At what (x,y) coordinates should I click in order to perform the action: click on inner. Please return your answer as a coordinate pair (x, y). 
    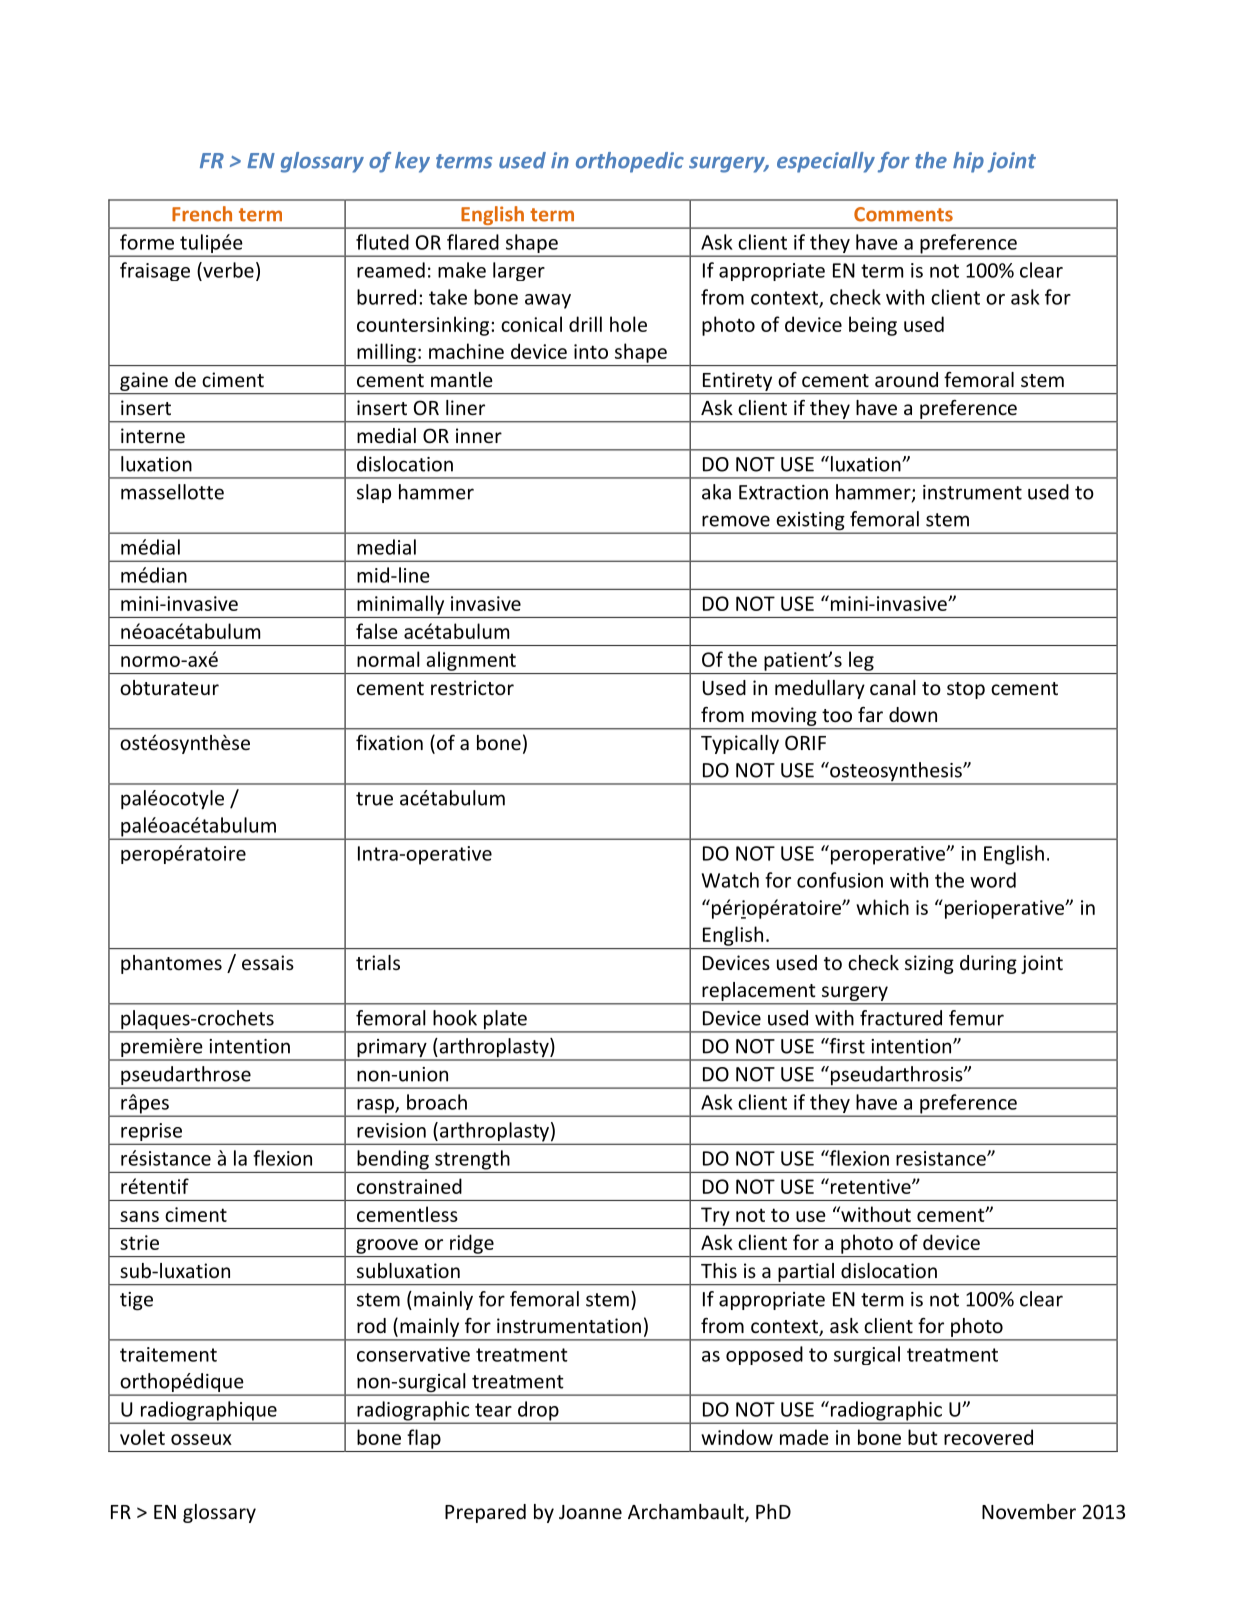
    Looking at the image, I should click on (479, 435).
